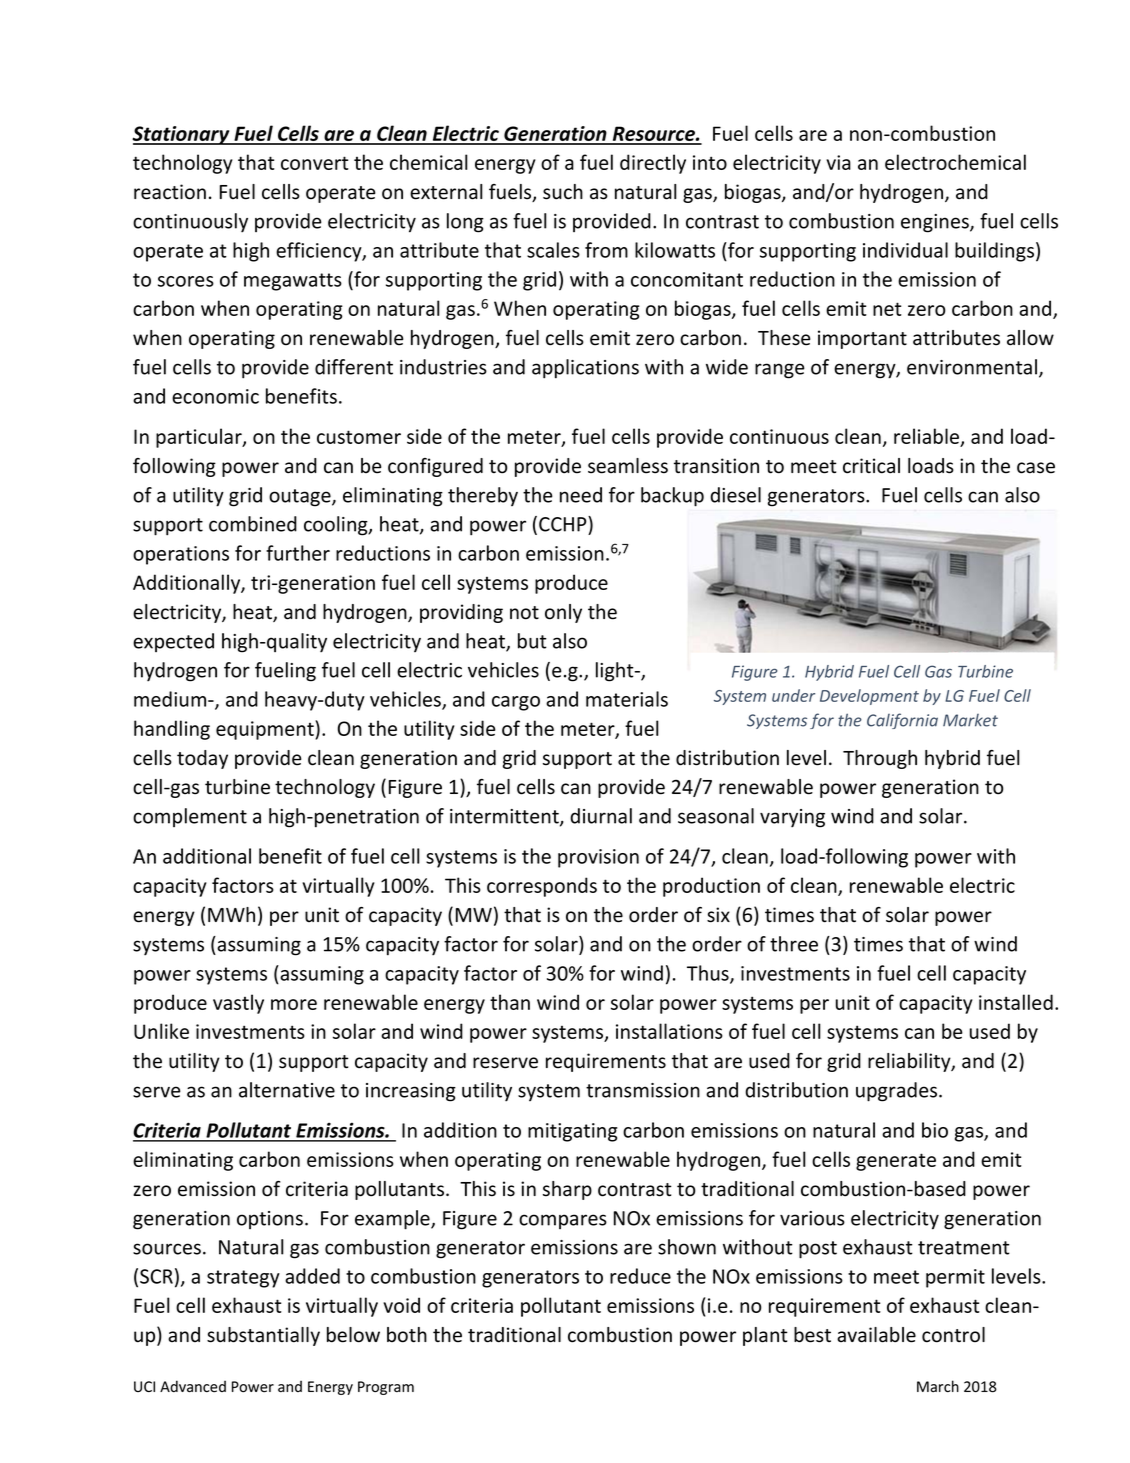 Image resolution: width=1130 pixels, height=1463 pixels. What do you see at coordinates (263, 1336) in the screenshot?
I see `substantially` at bounding box center [263, 1336].
